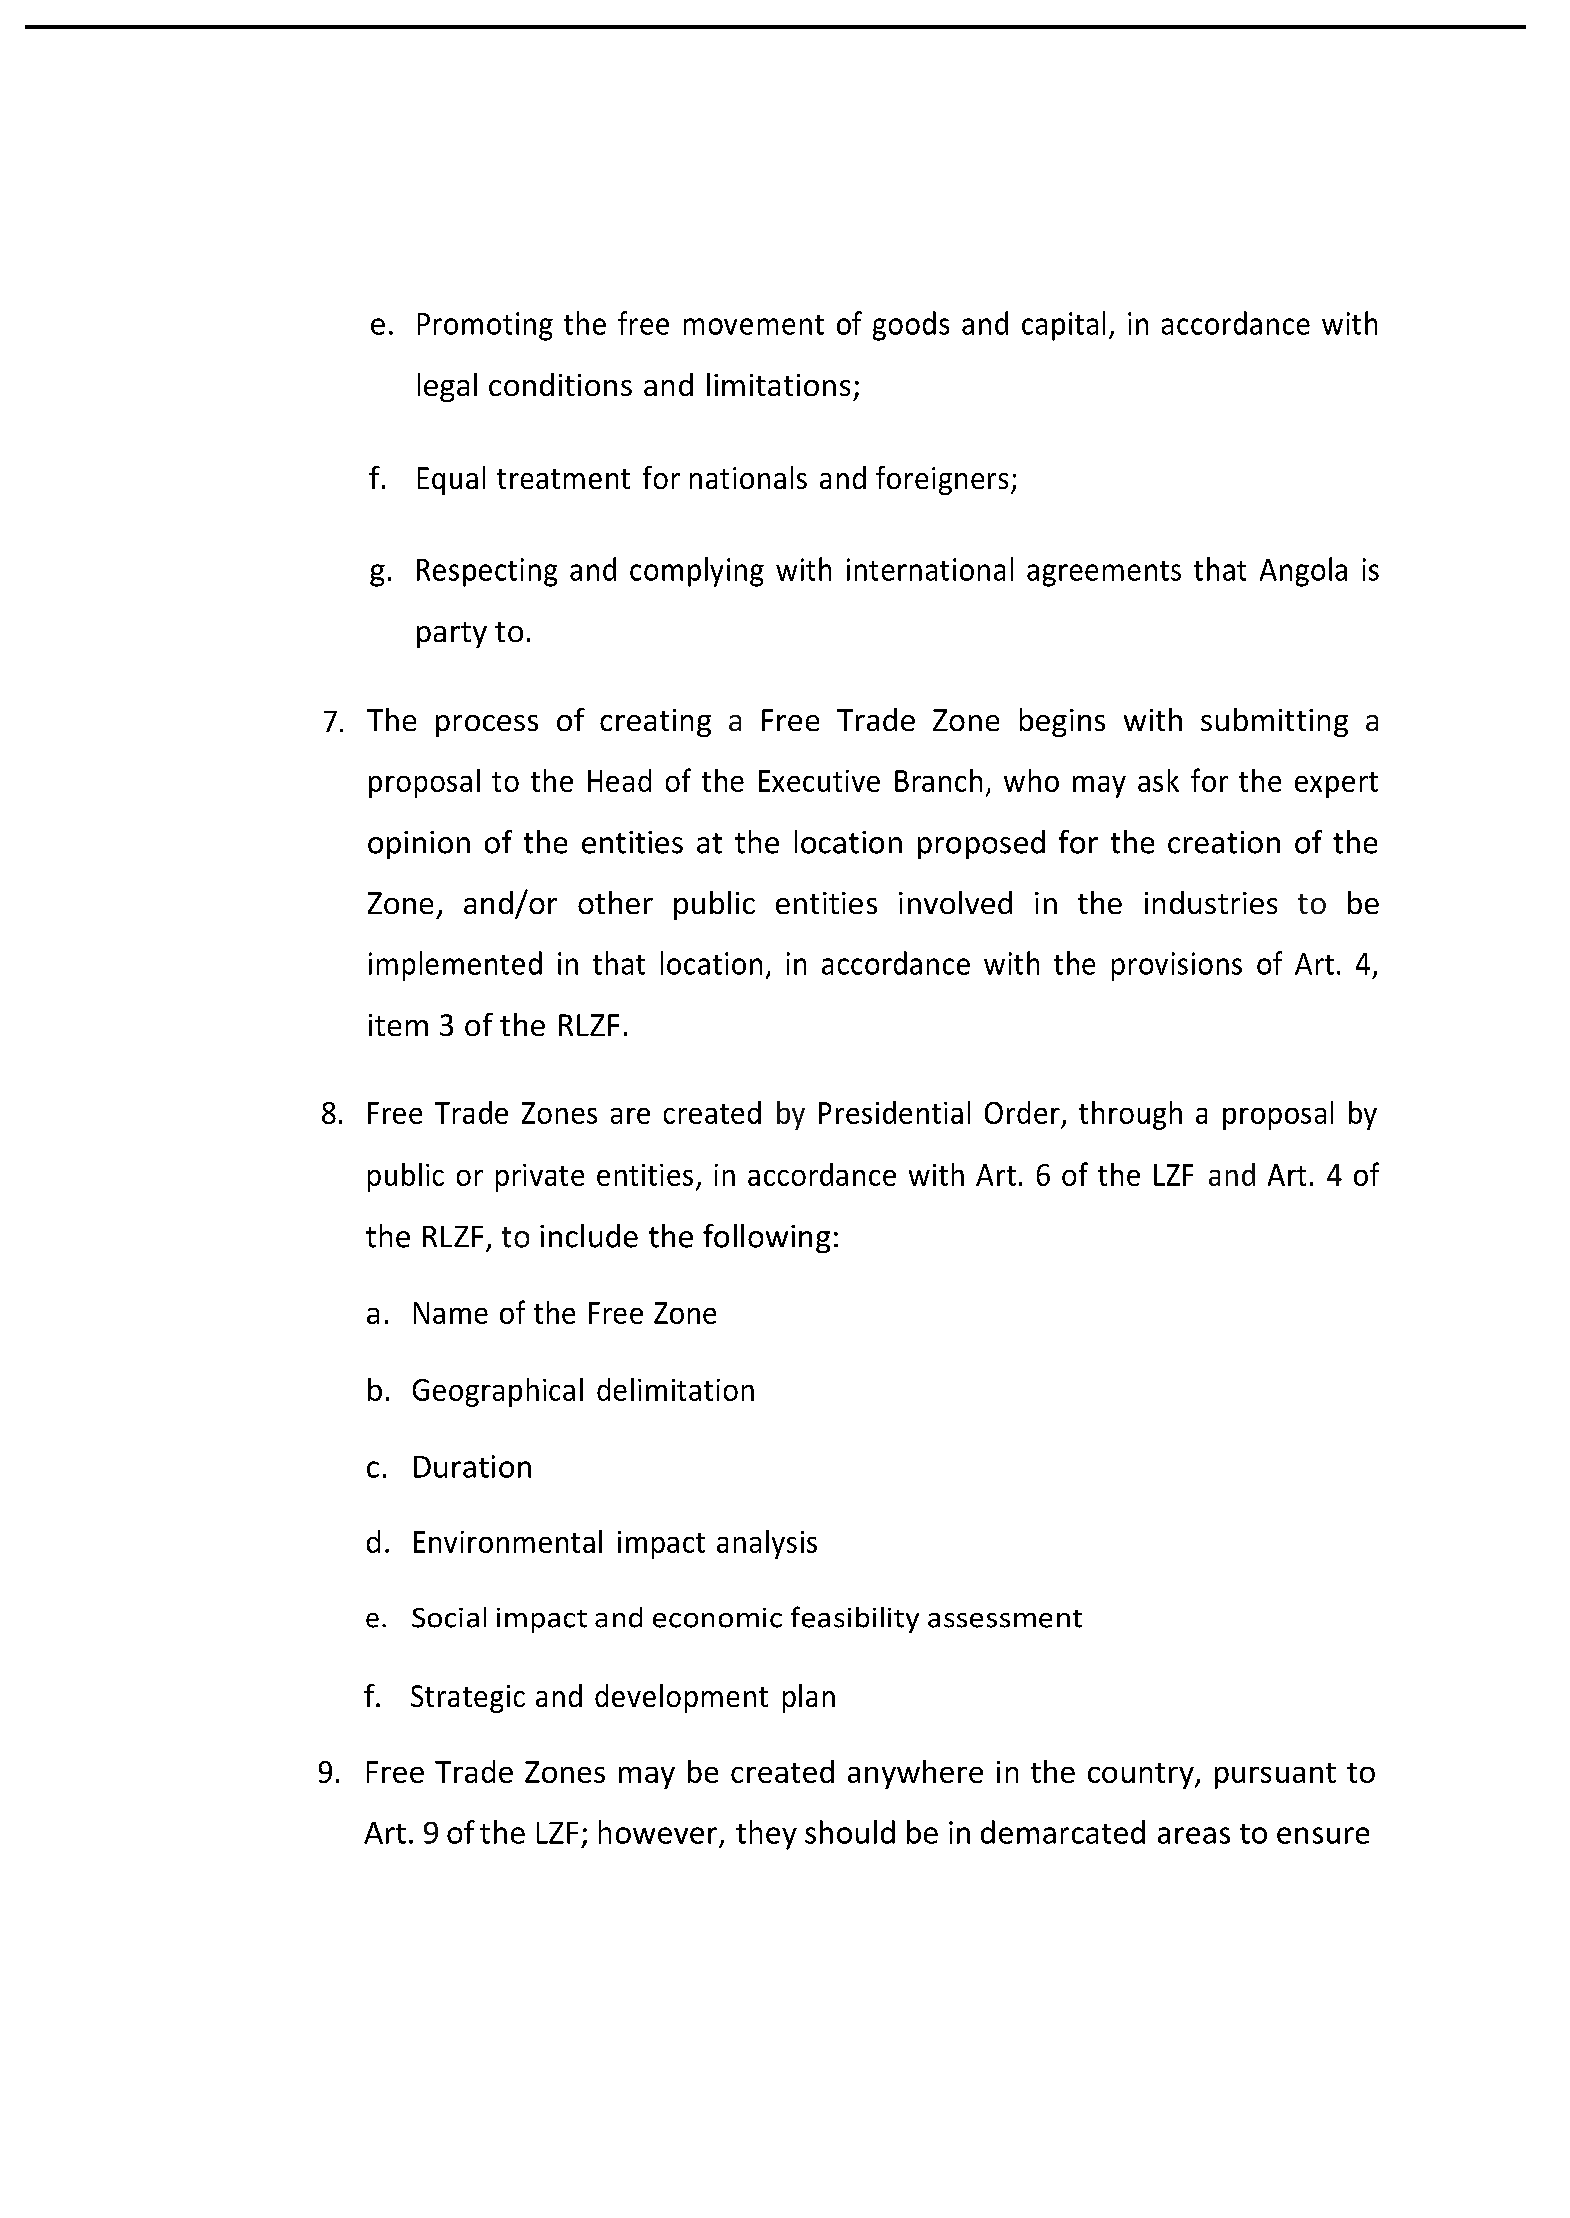  Describe the element at coordinates (560, 384) in the document. I see `conditions` at that location.
